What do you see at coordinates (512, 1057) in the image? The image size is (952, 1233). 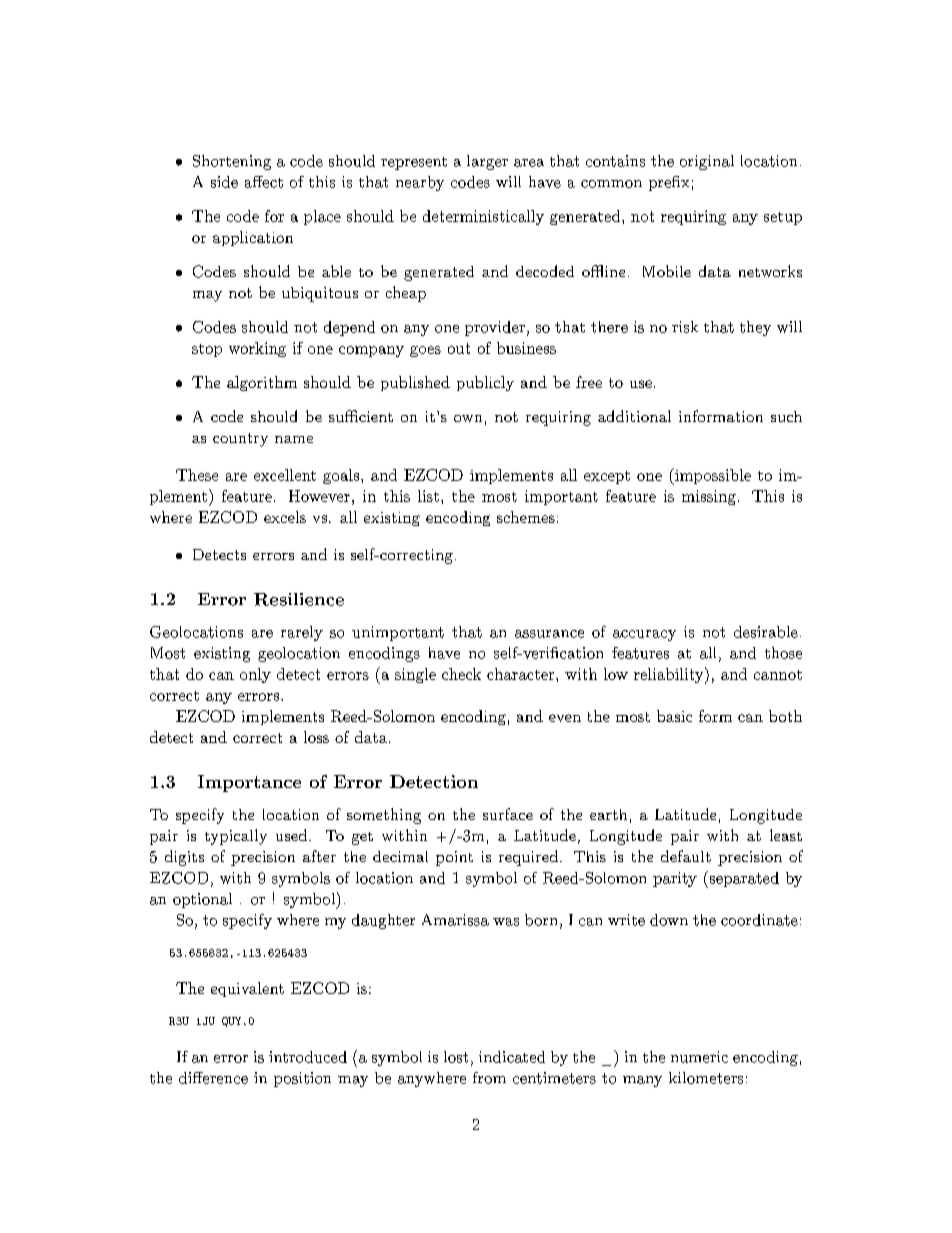 I see `indicated` at bounding box center [512, 1057].
